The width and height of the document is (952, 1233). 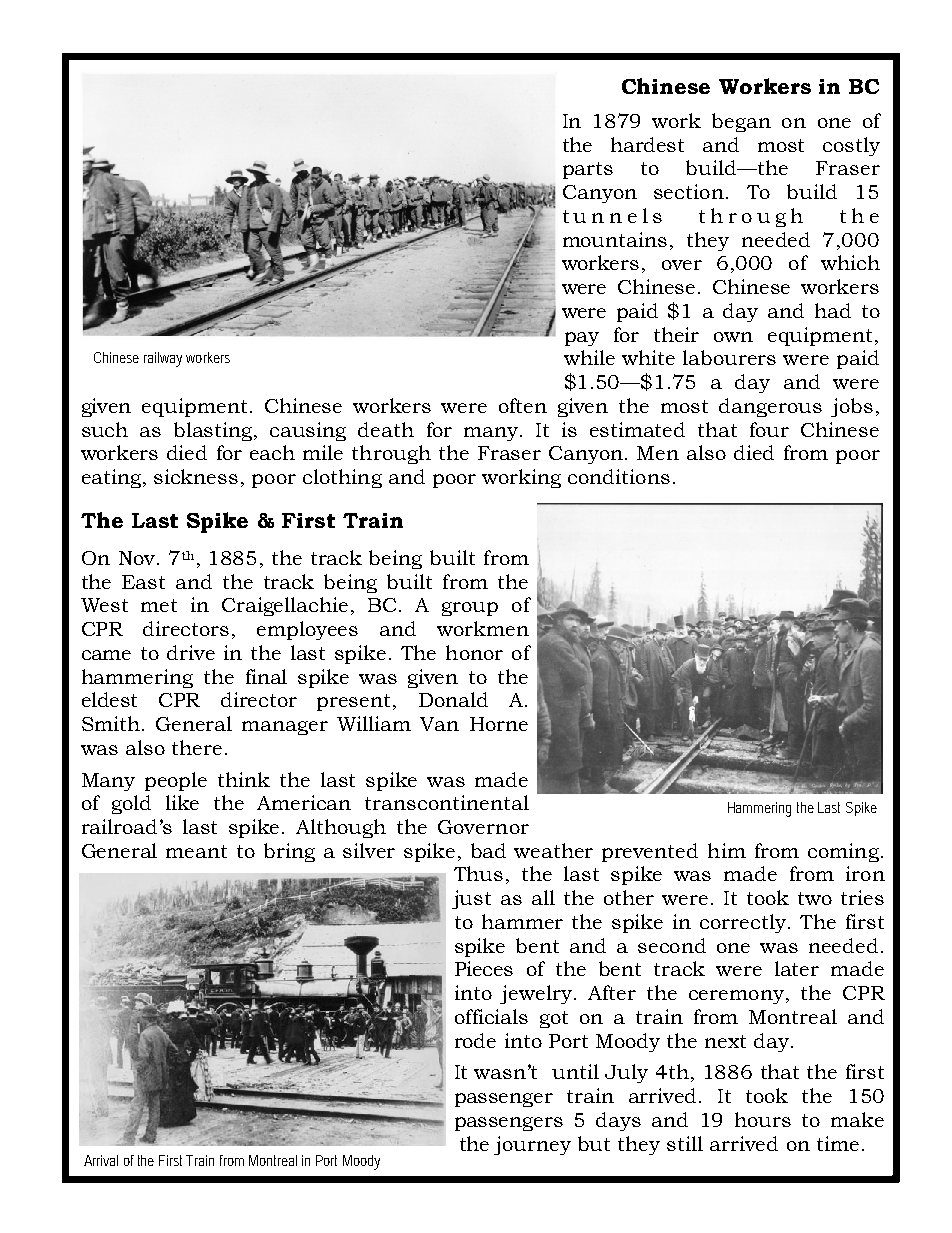 I want to click on parts, so click(x=588, y=170).
